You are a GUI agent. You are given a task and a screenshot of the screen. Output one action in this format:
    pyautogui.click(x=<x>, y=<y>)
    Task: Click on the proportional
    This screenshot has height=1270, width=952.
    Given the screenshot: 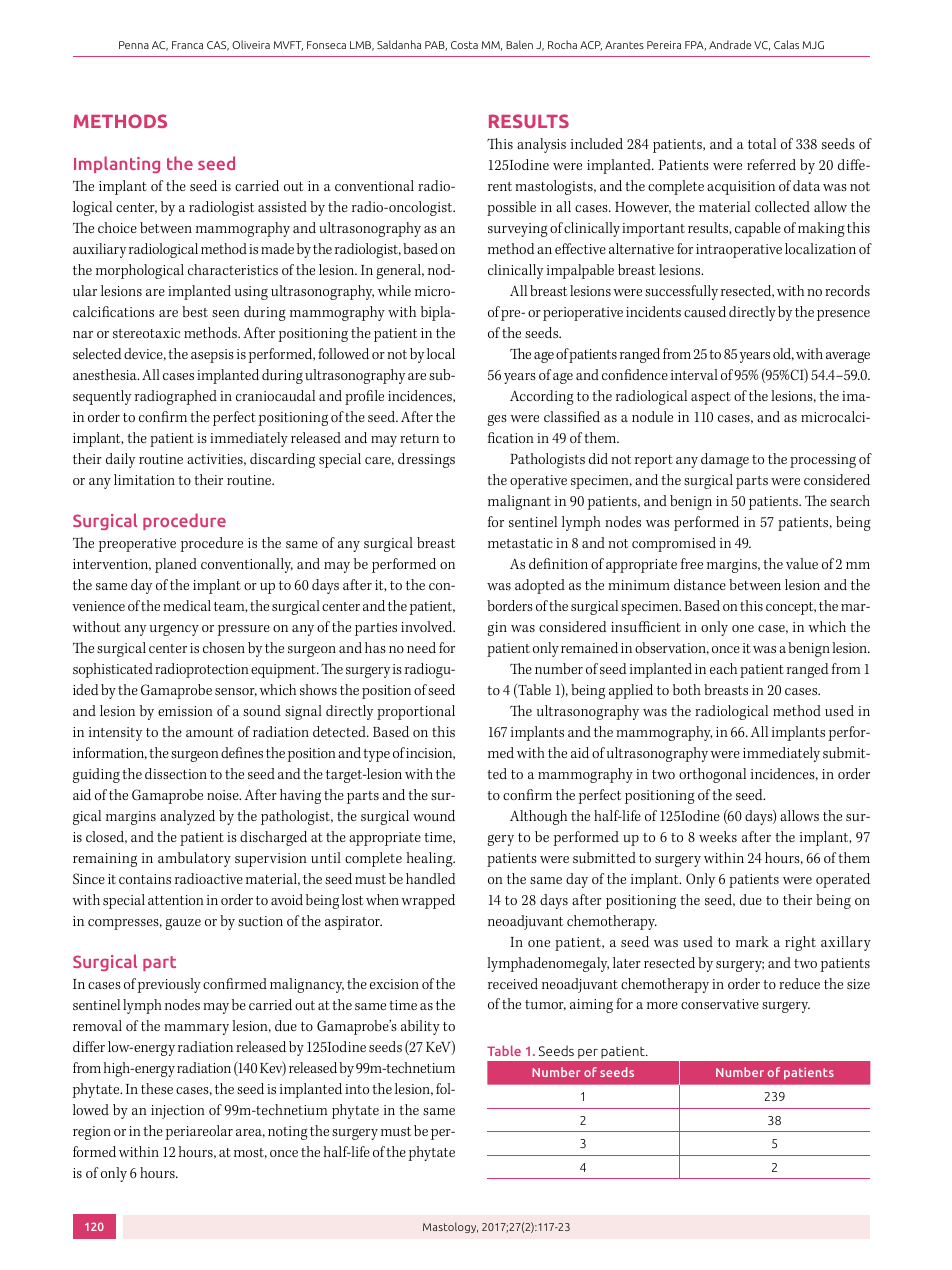 What is the action you would take?
    pyautogui.click(x=416, y=712)
